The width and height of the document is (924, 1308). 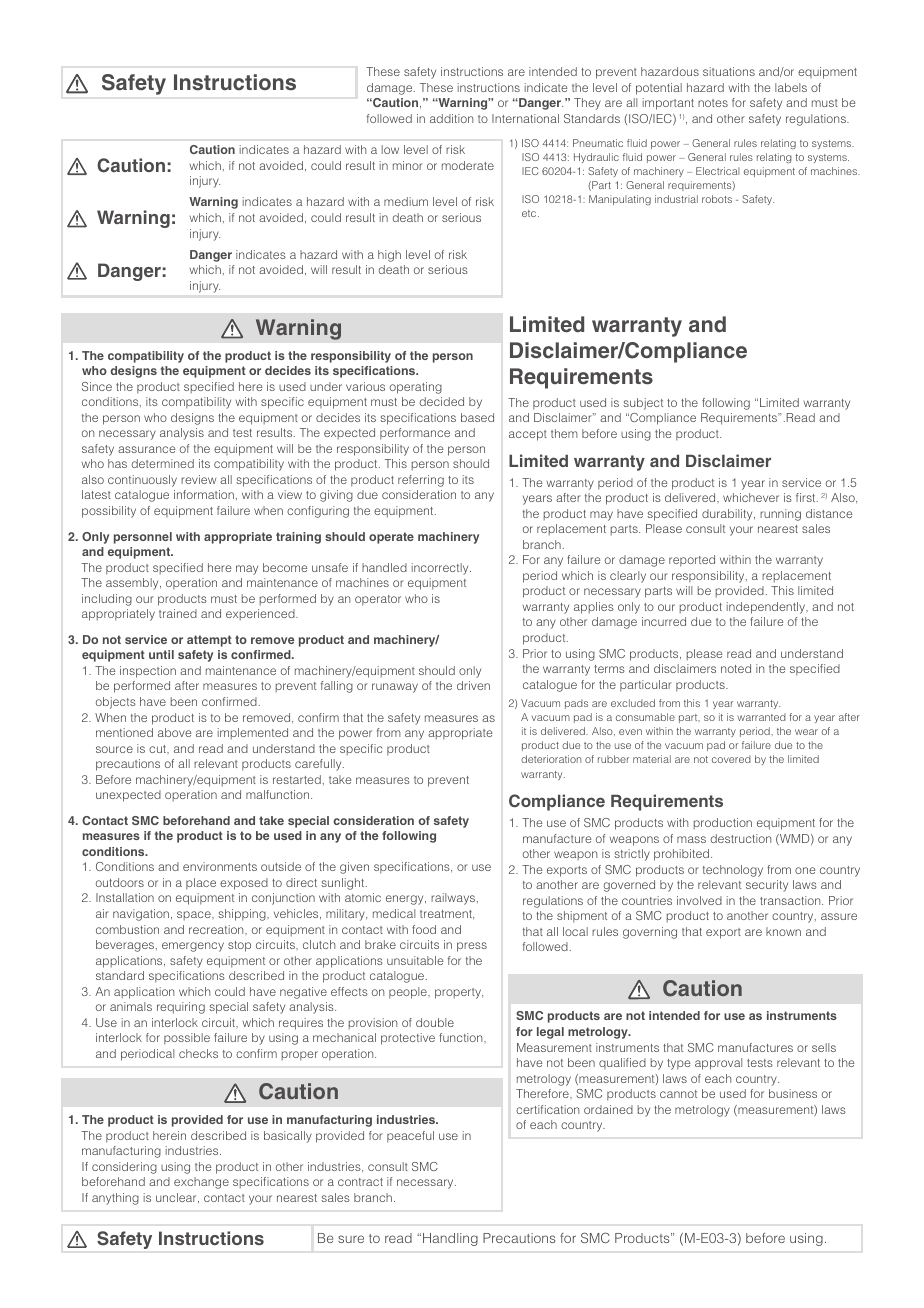 I want to click on minor, so click(x=408, y=165).
